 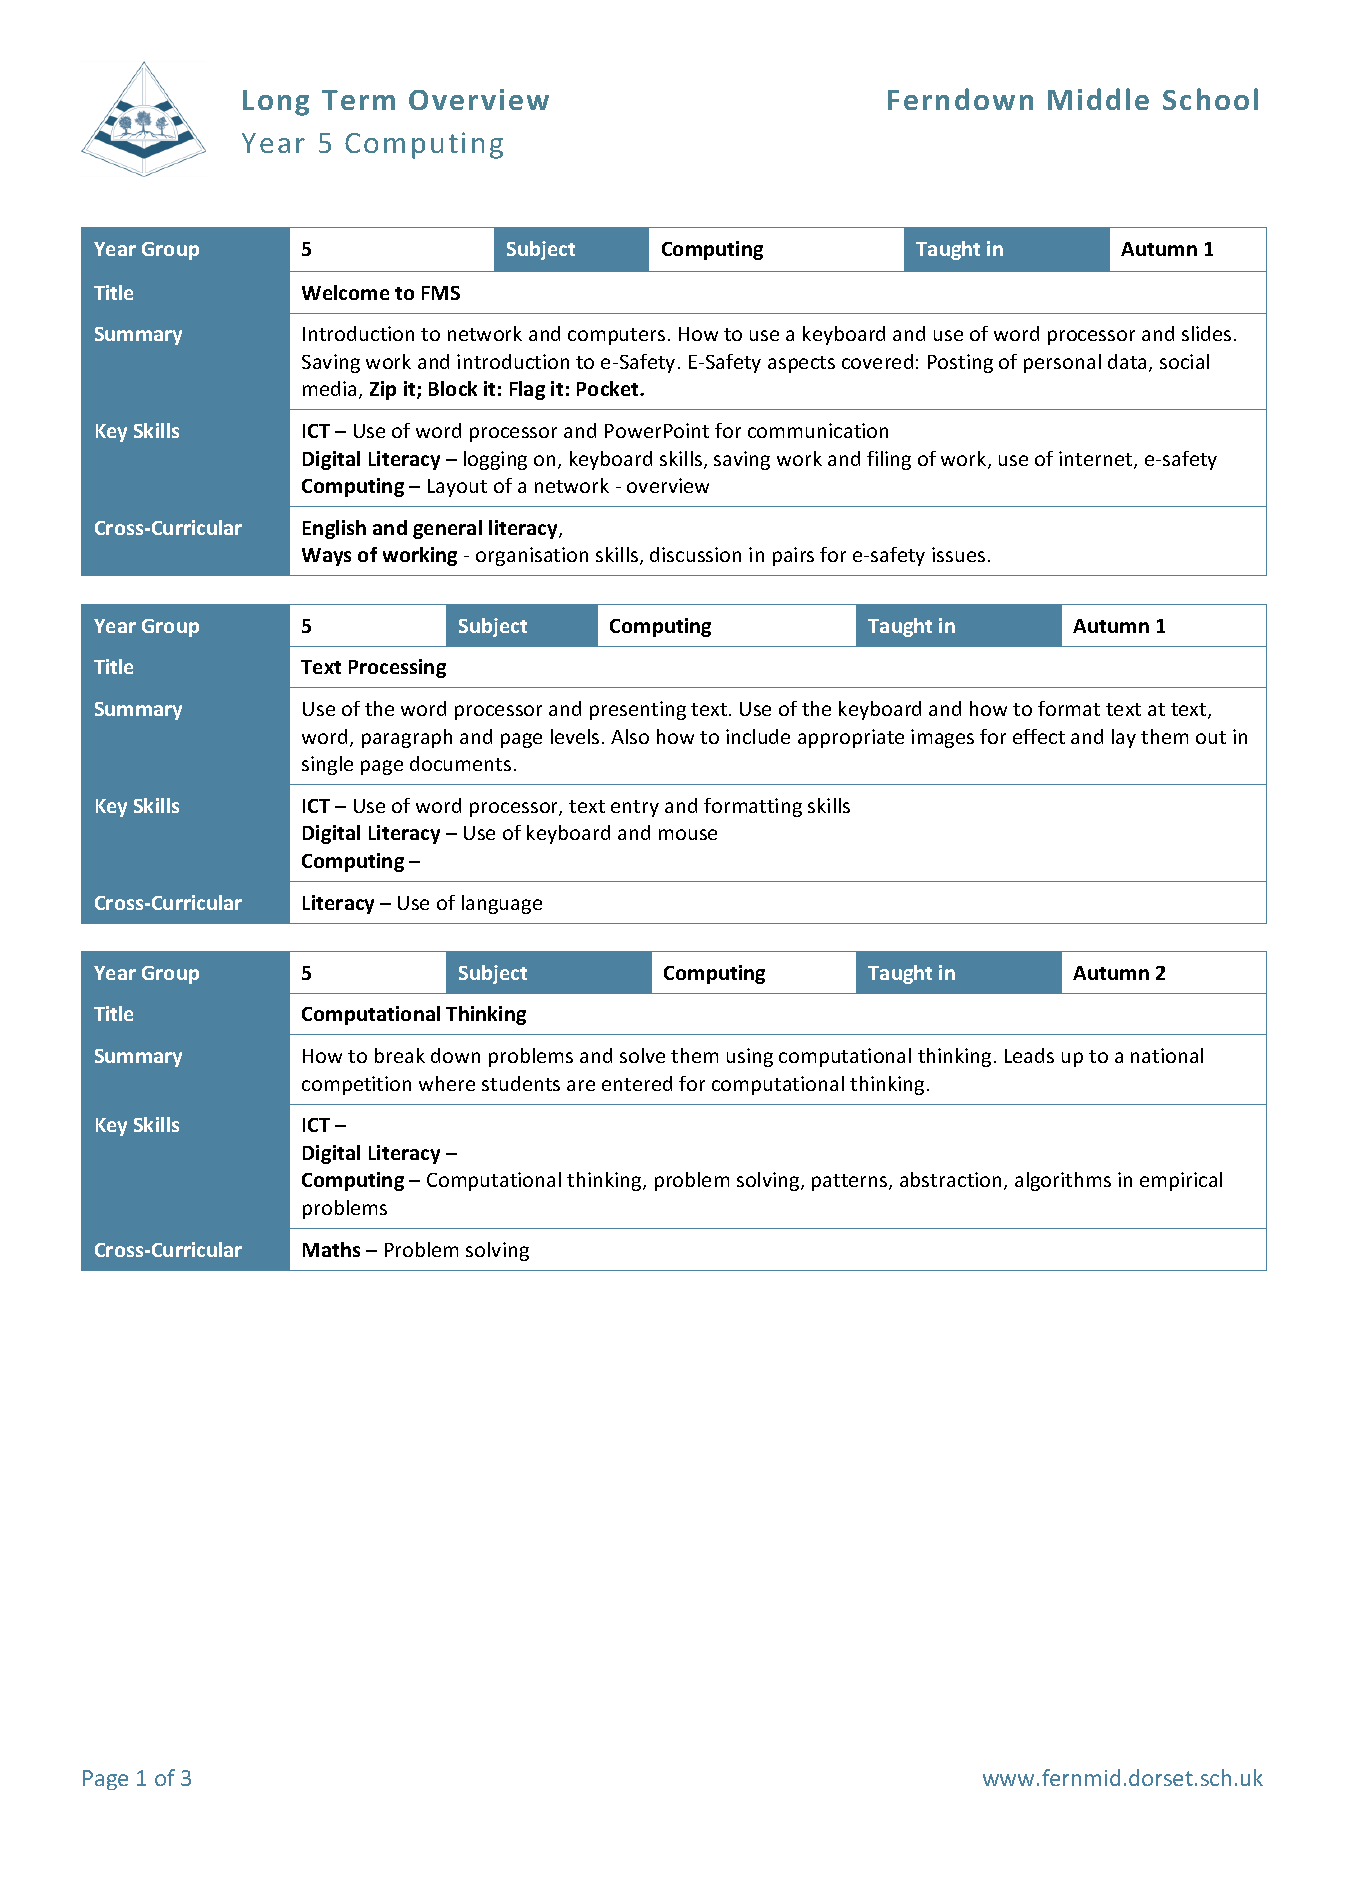 I want to click on Maths, so click(x=331, y=1249).
